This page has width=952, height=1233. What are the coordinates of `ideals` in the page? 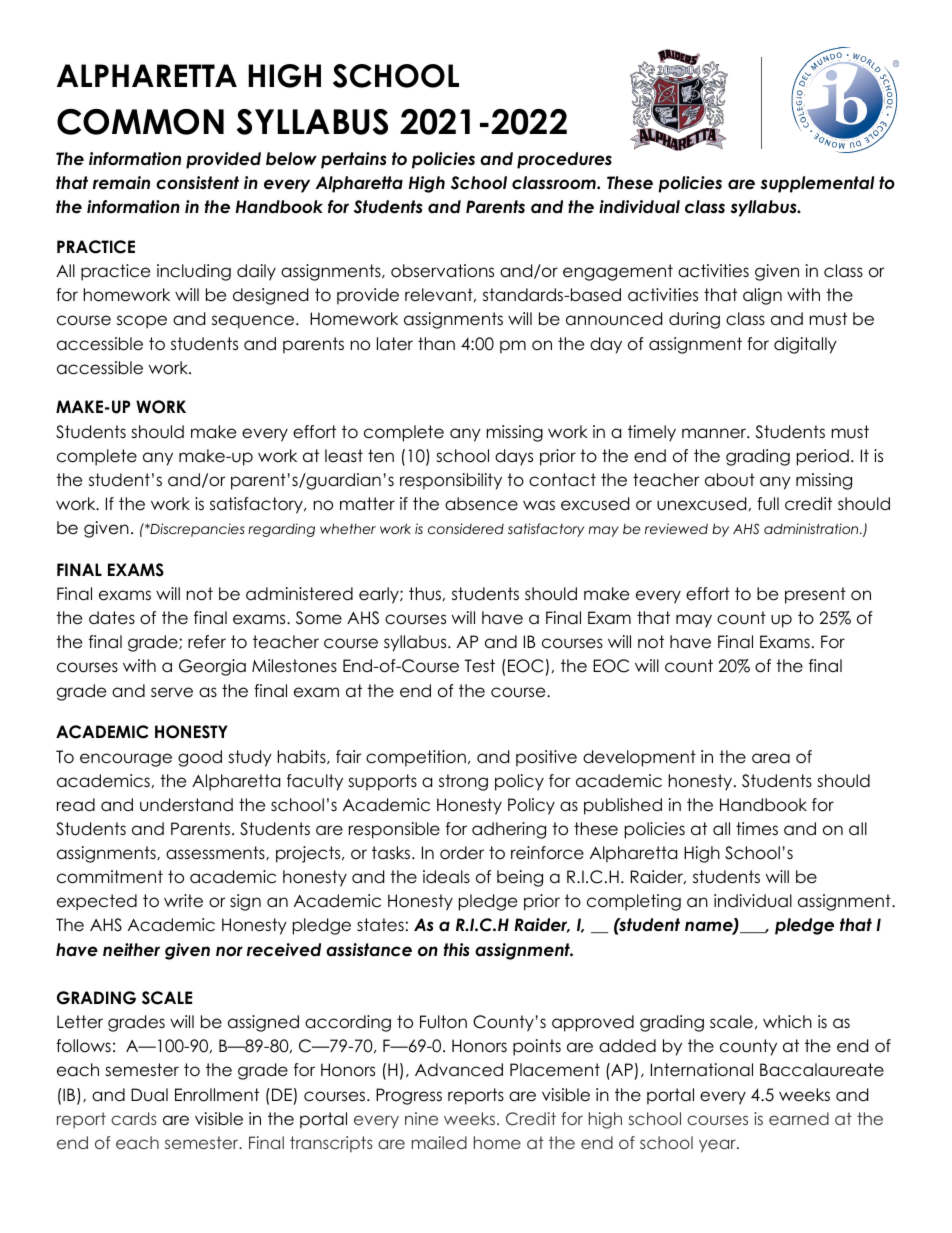 It's located at (446, 877).
